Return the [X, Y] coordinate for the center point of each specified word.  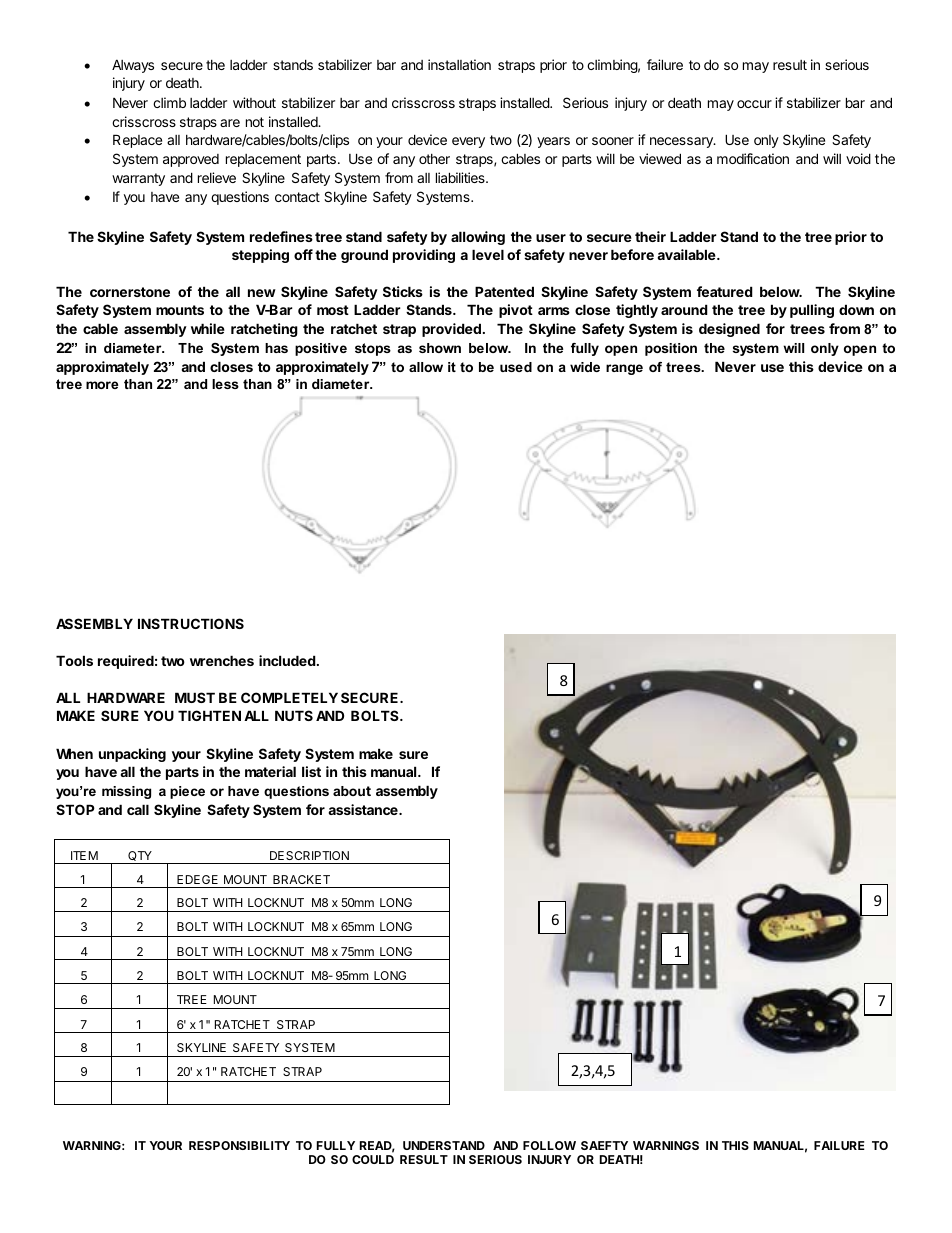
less [225, 384]
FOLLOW [549, 1145]
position [671, 349]
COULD [373, 1159]
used [516, 367]
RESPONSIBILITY [239, 1145]
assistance [364, 809]
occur [754, 104]
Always [133, 66]
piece [187, 792]
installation [459, 64]
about [352, 791]
